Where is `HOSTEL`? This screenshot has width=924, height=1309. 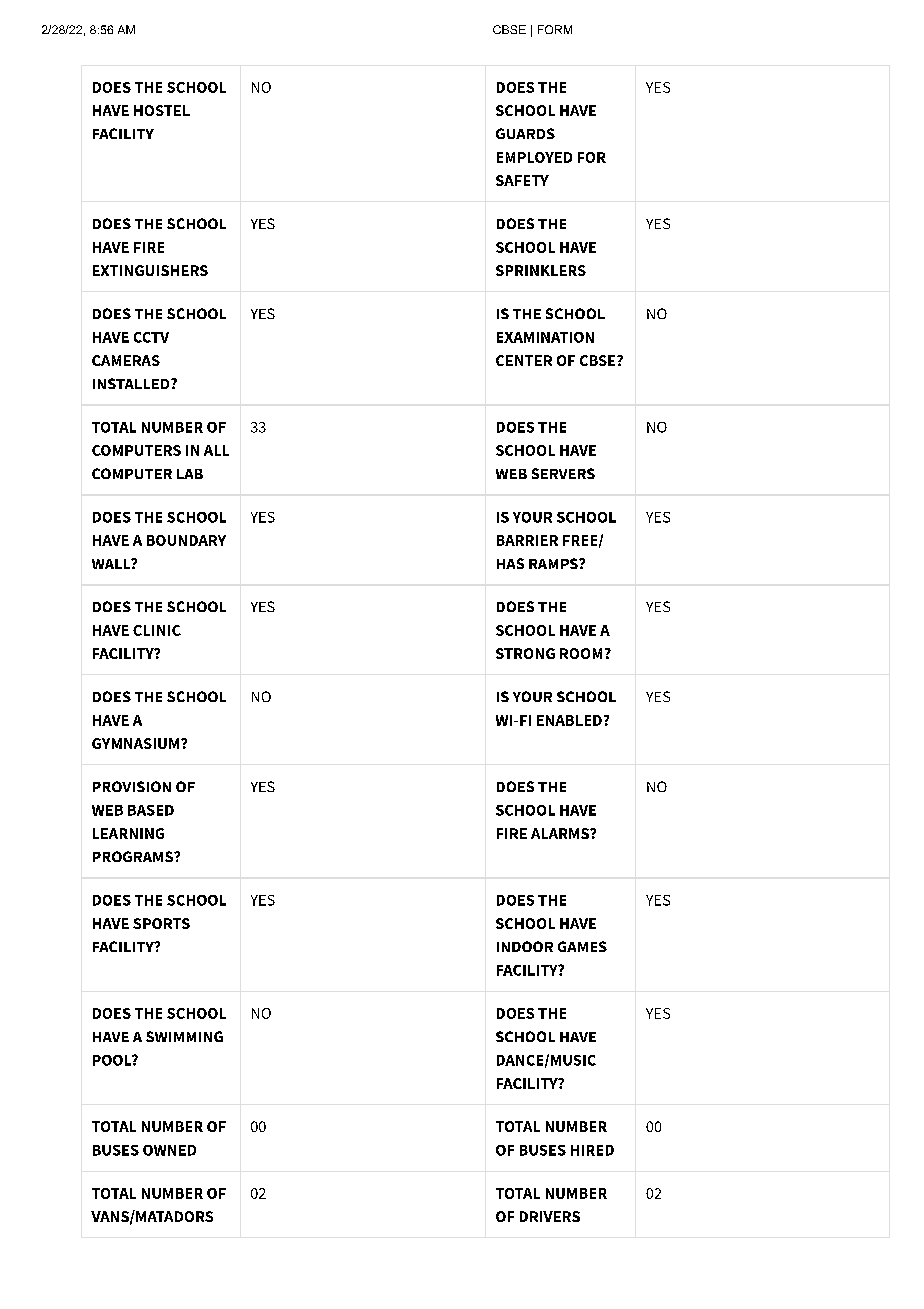
HOSTEL is located at coordinates (162, 110).
